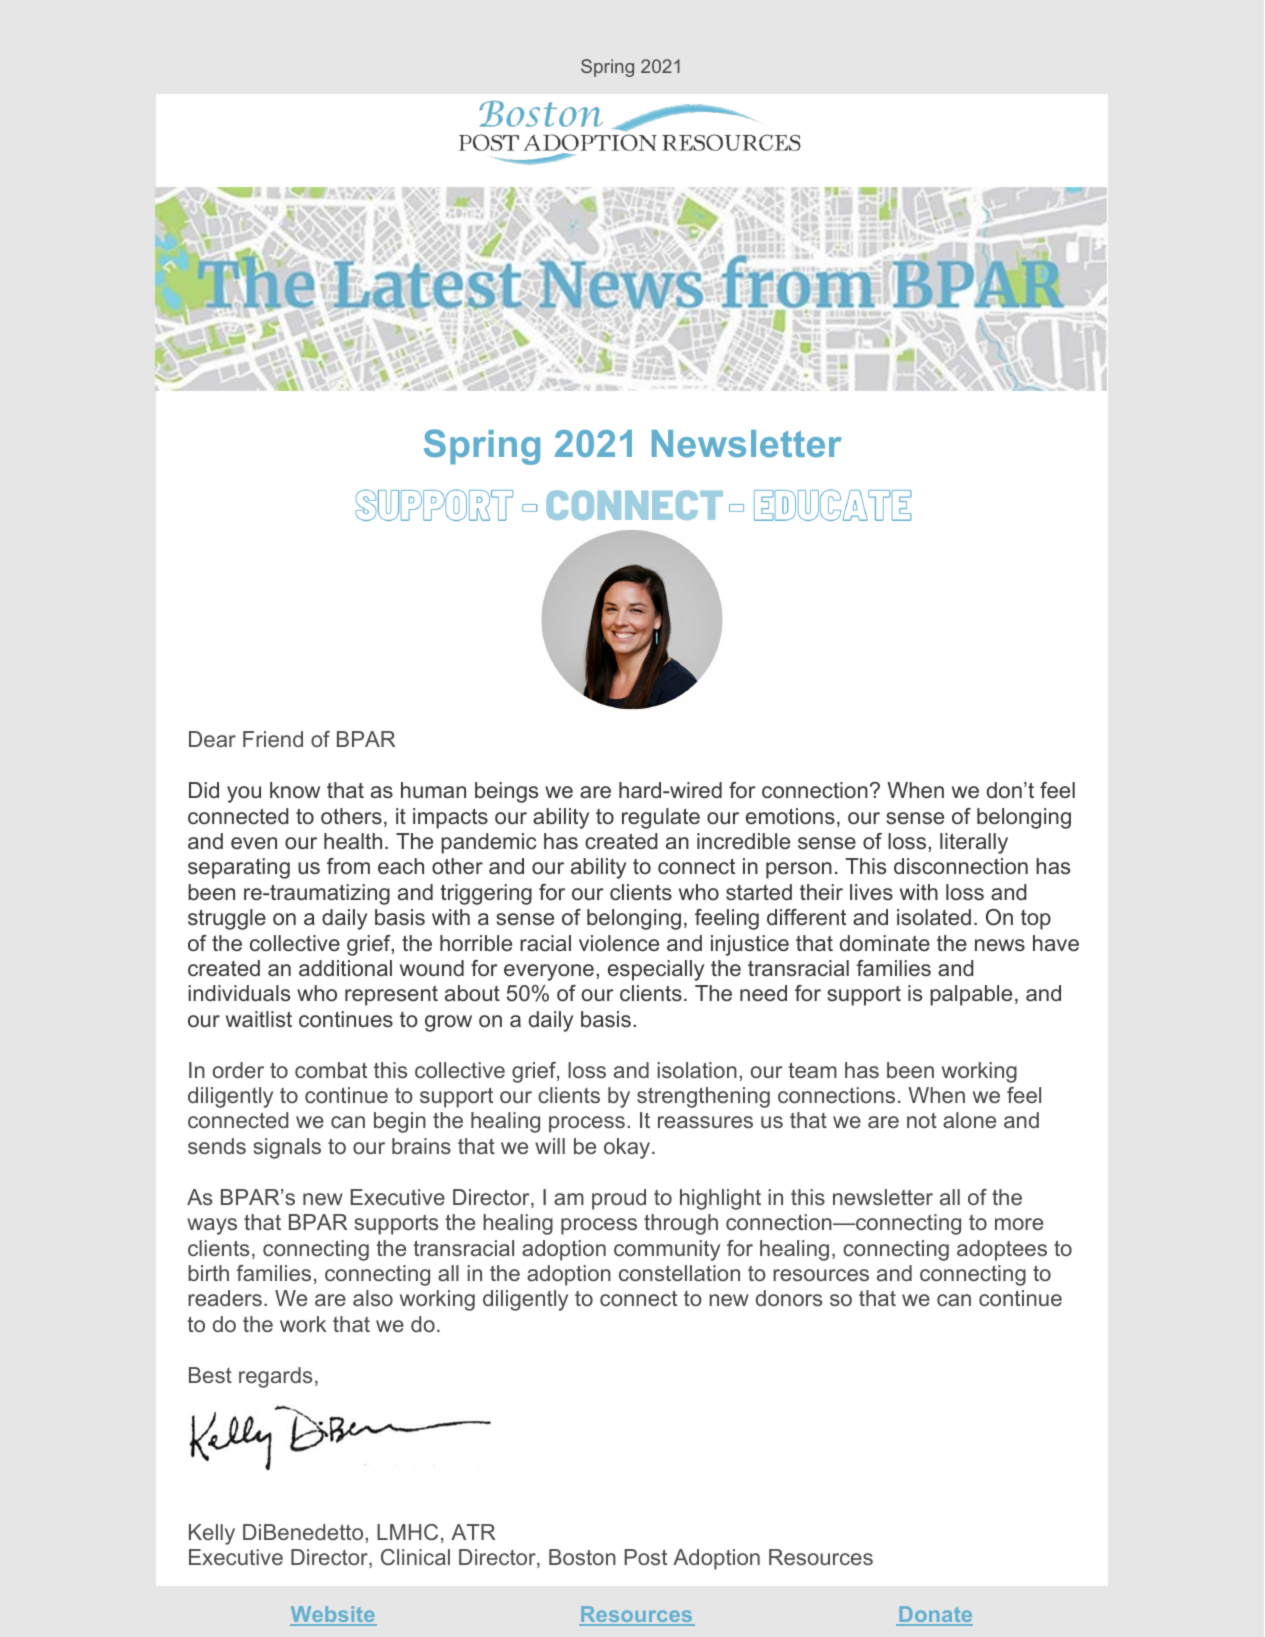  Describe the element at coordinates (697, 1070) in the screenshot. I see `isolation` at that location.
